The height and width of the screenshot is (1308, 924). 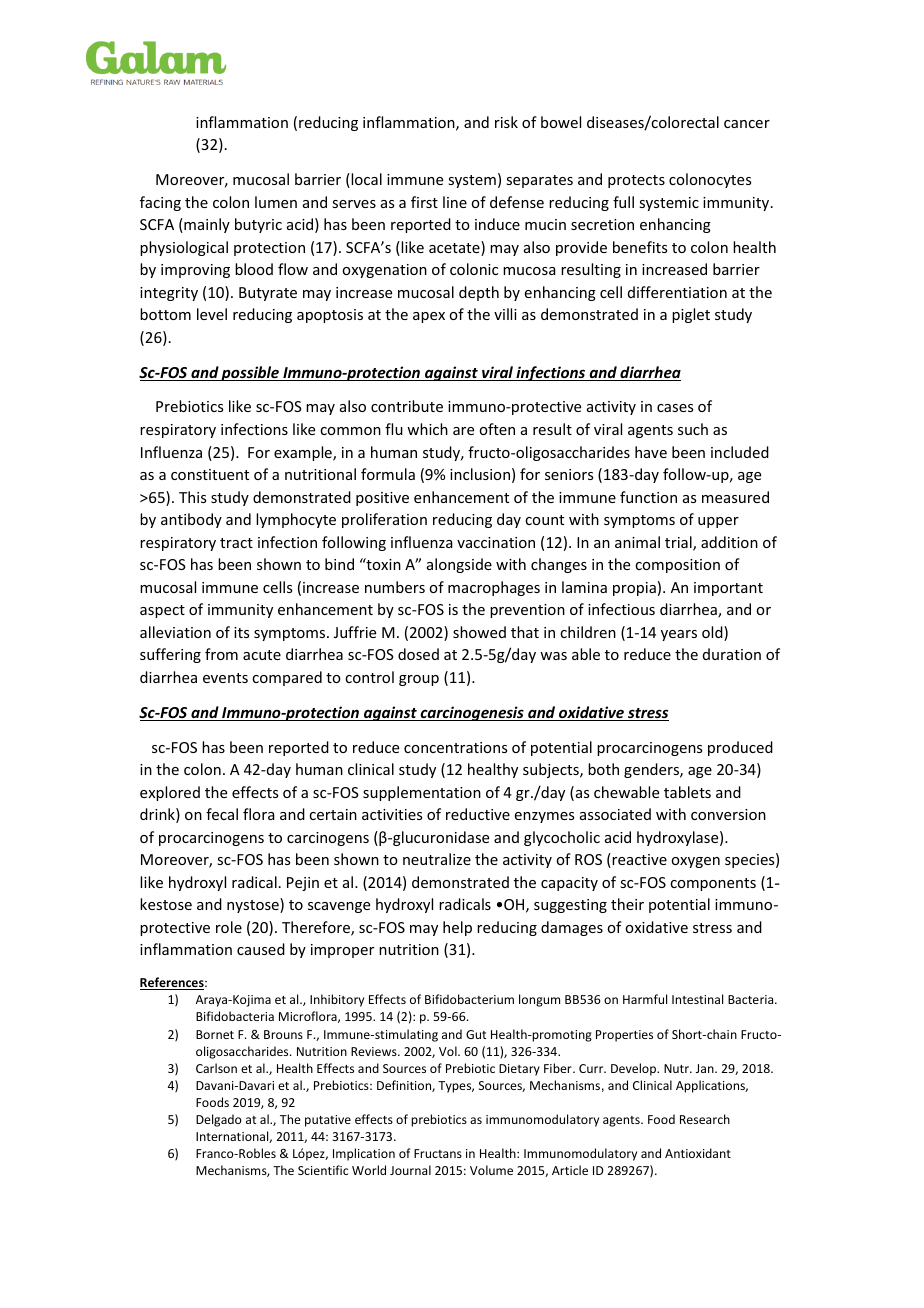 I want to click on lumen, so click(x=276, y=202).
